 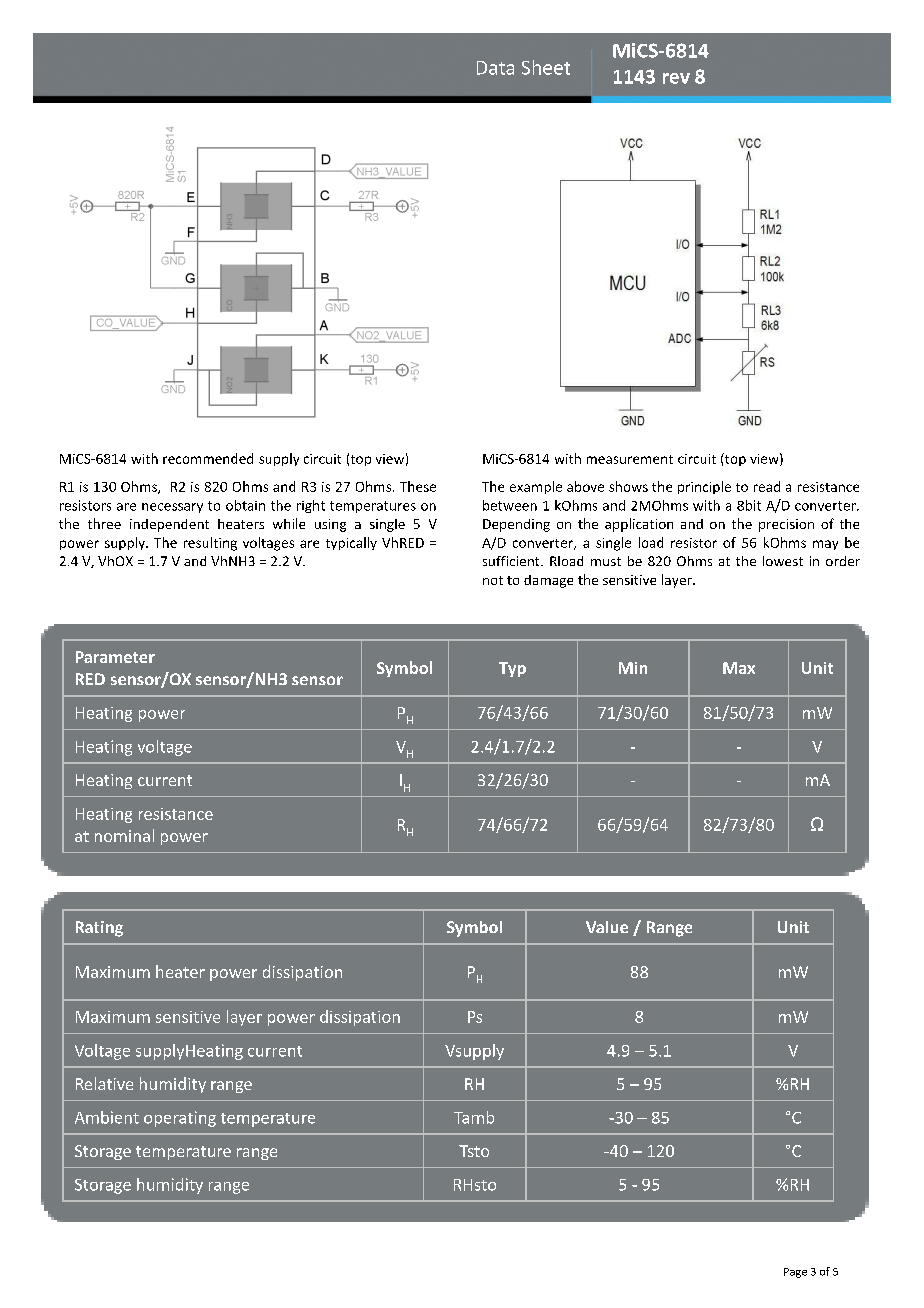 What do you see at coordinates (124, 835) in the screenshot?
I see `nominal` at bounding box center [124, 835].
